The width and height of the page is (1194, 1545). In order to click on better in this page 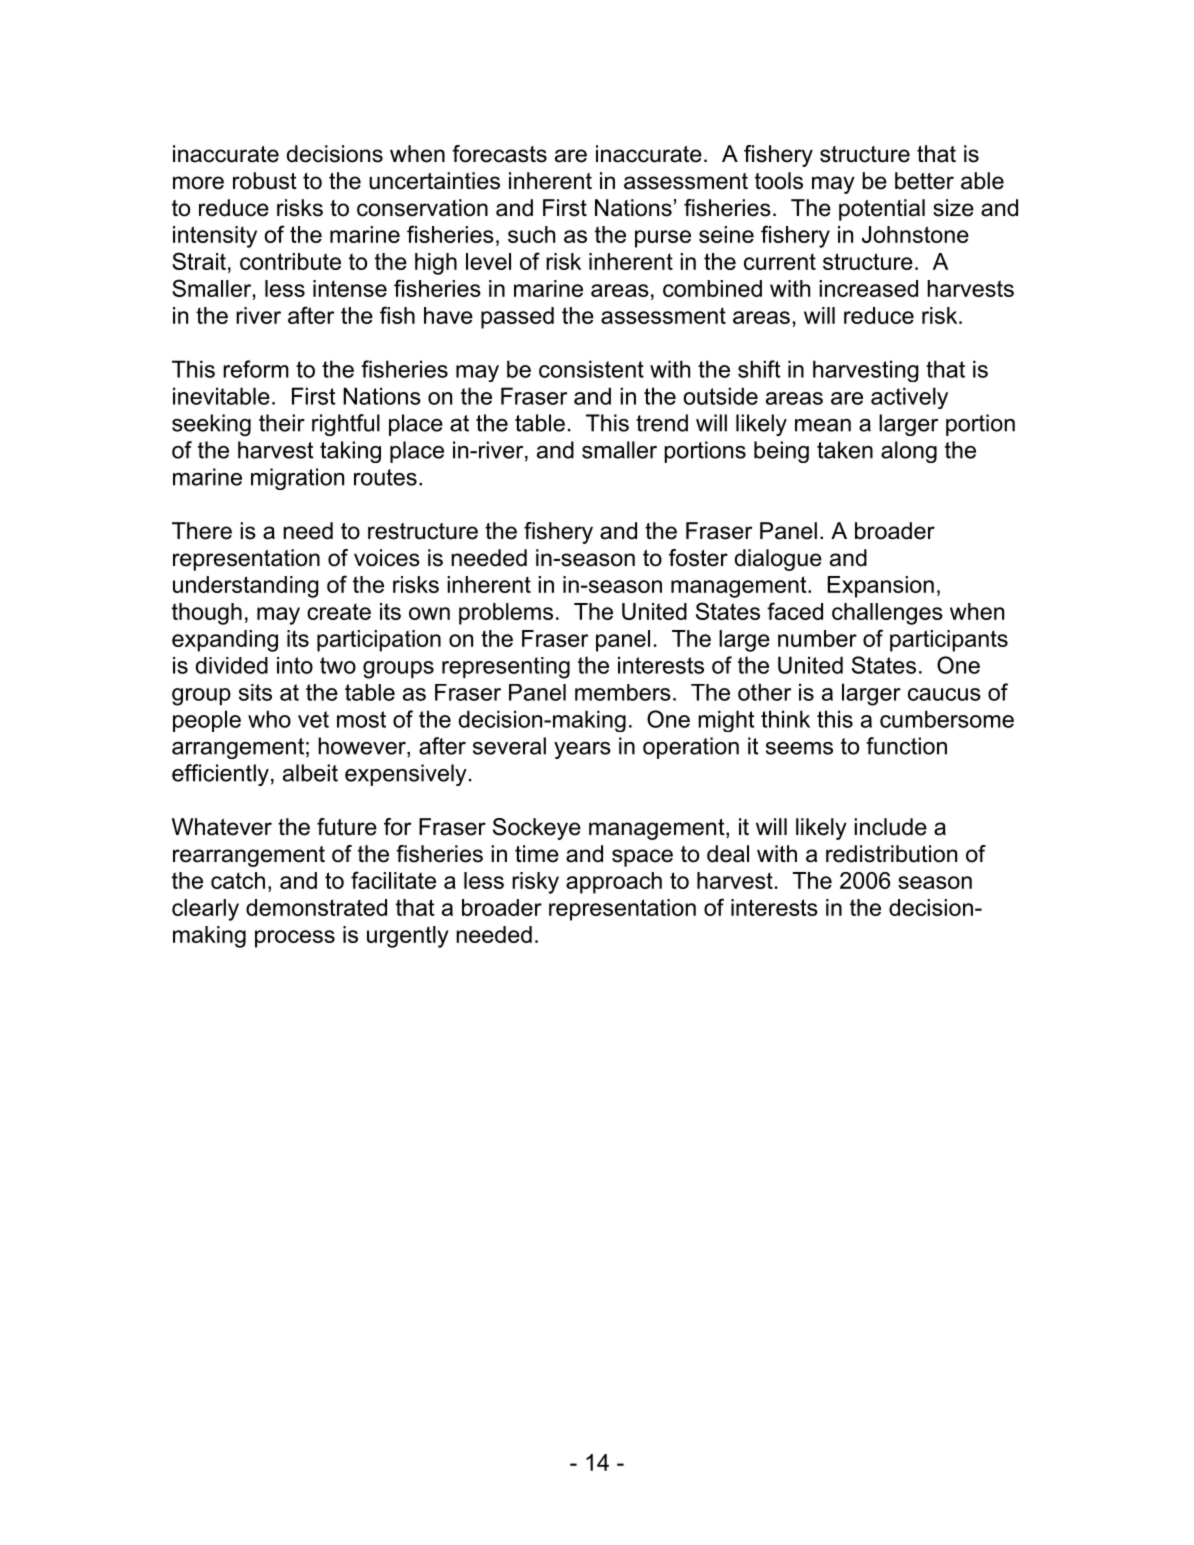, I will do `click(924, 181)`.
